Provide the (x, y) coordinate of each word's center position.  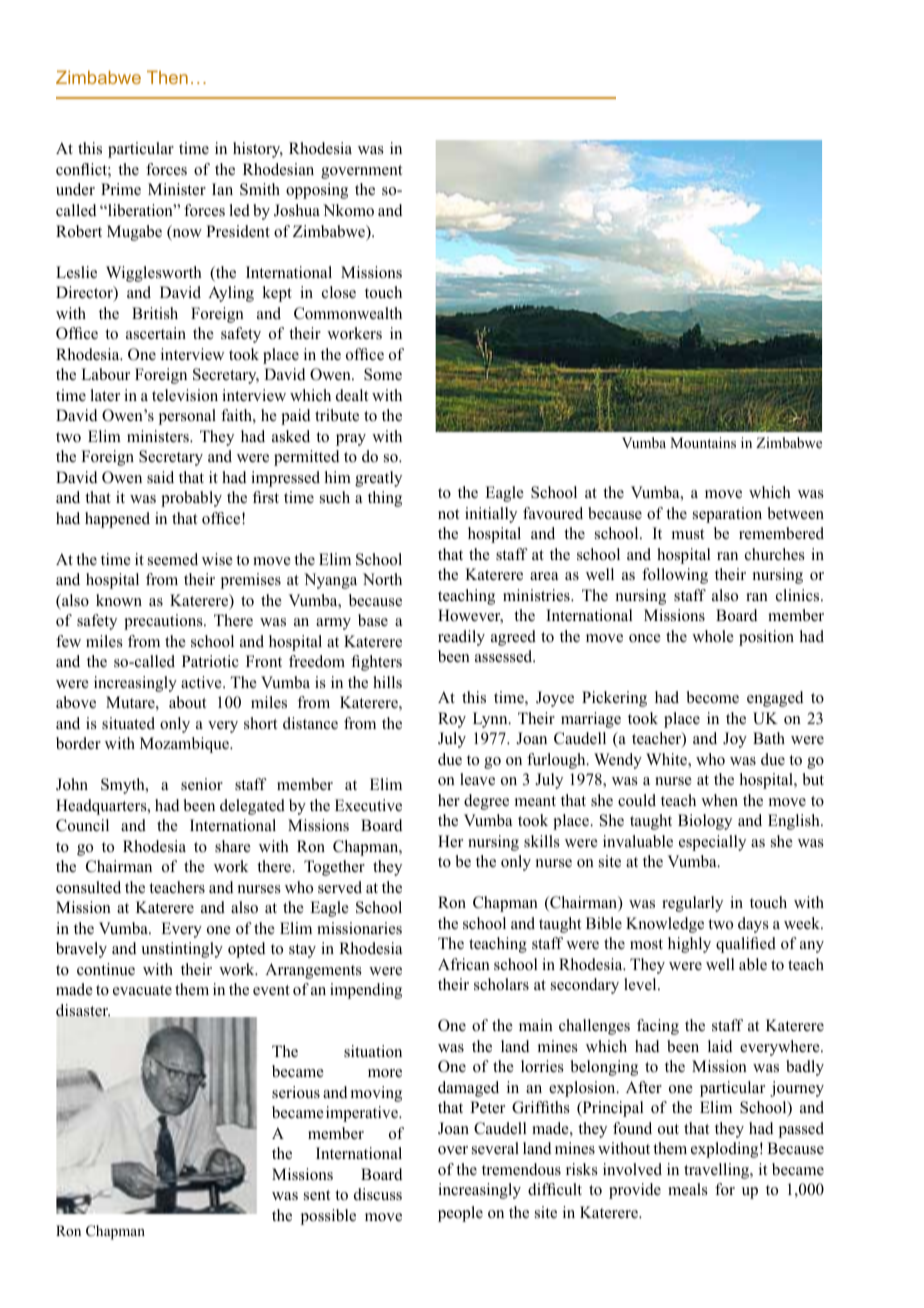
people (460, 1214)
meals (688, 1189)
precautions (164, 622)
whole (713, 636)
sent (317, 1195)
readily (461, 638)
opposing (317, 191)
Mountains (703, 443)
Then (167, 77)
